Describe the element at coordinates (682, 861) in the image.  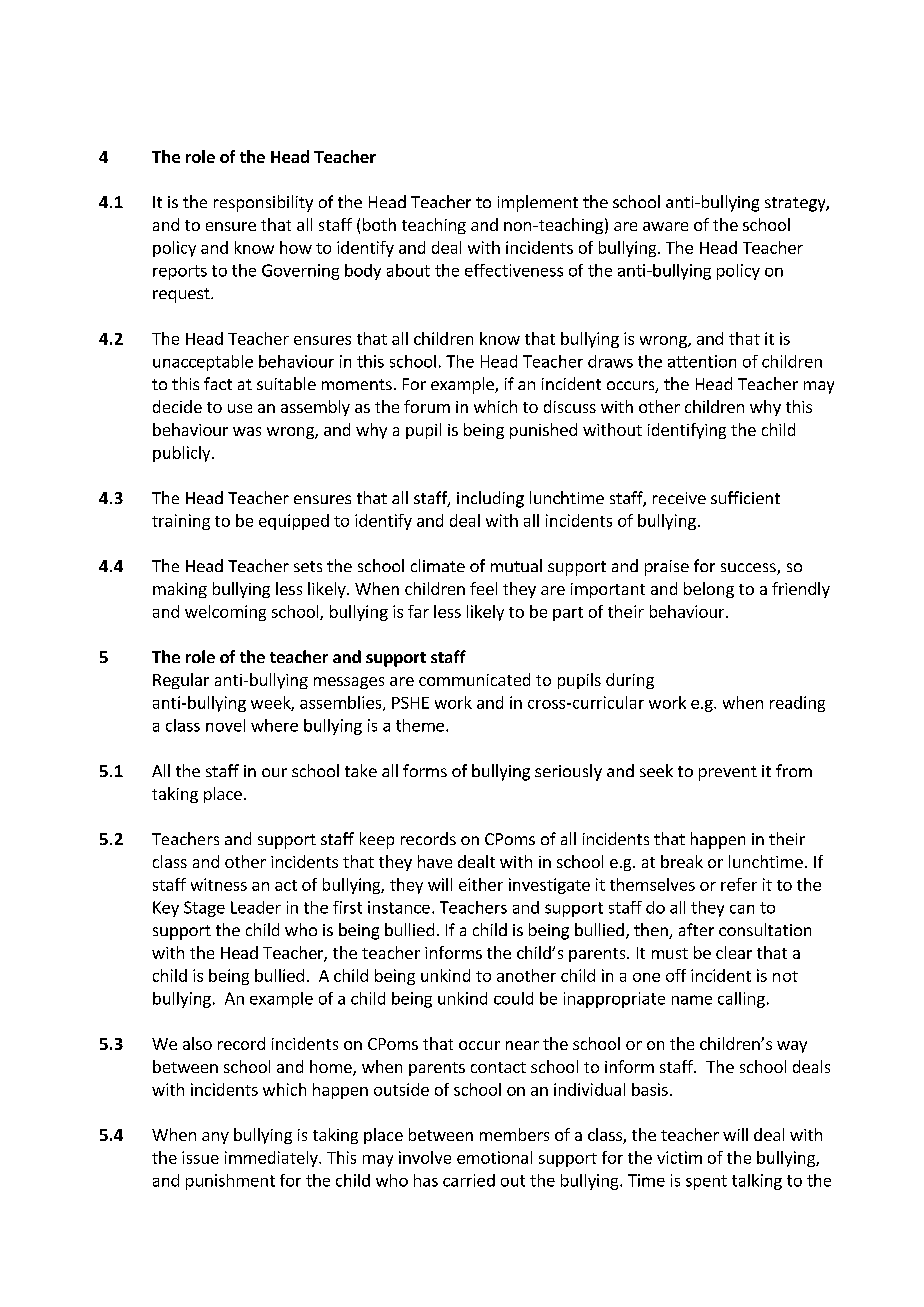
I see `break` at that location.
